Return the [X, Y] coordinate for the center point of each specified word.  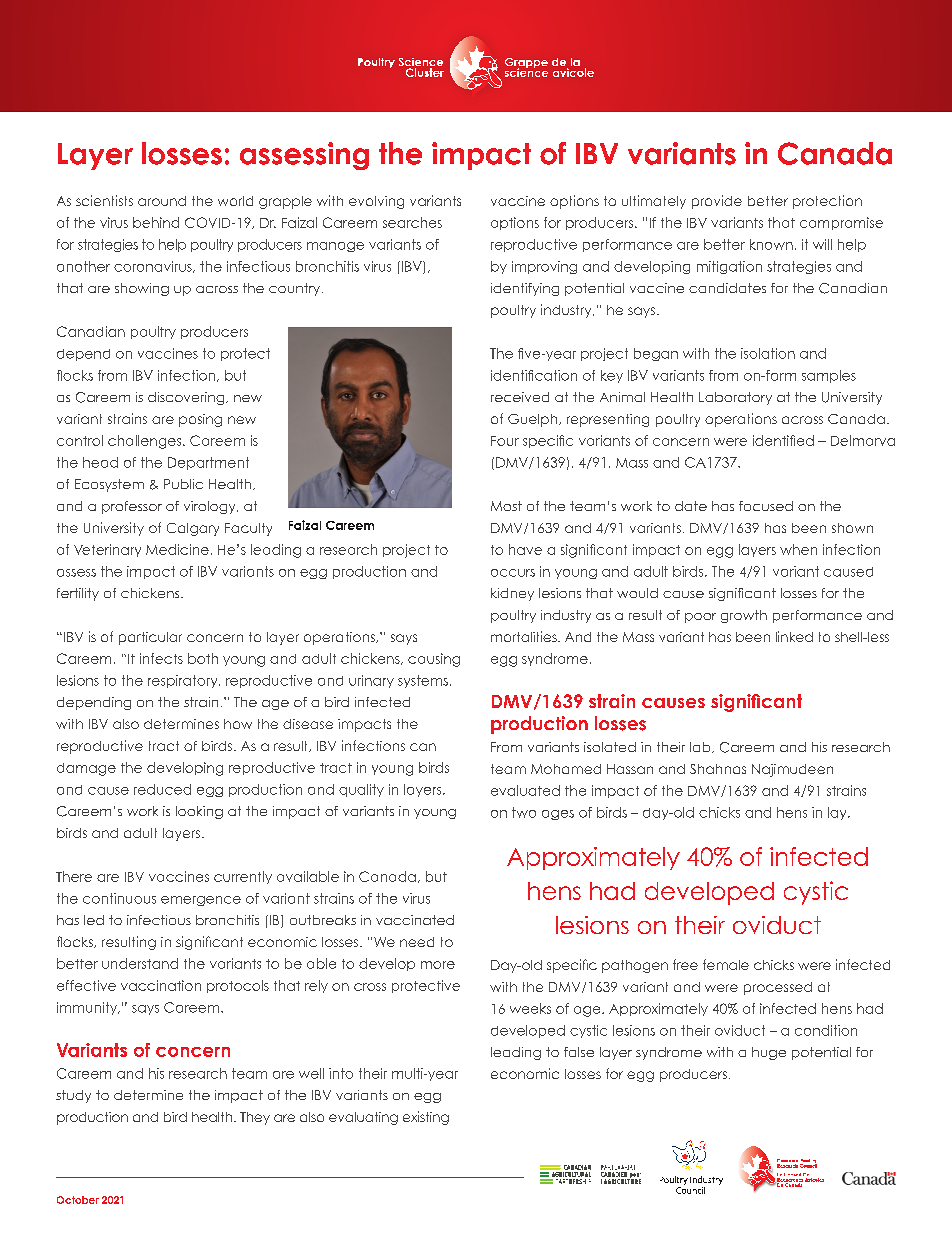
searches [412, 222]
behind [156, 222]
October [78, 1200]
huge [769, 1053]
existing [426, 1118]
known [771, 244]
